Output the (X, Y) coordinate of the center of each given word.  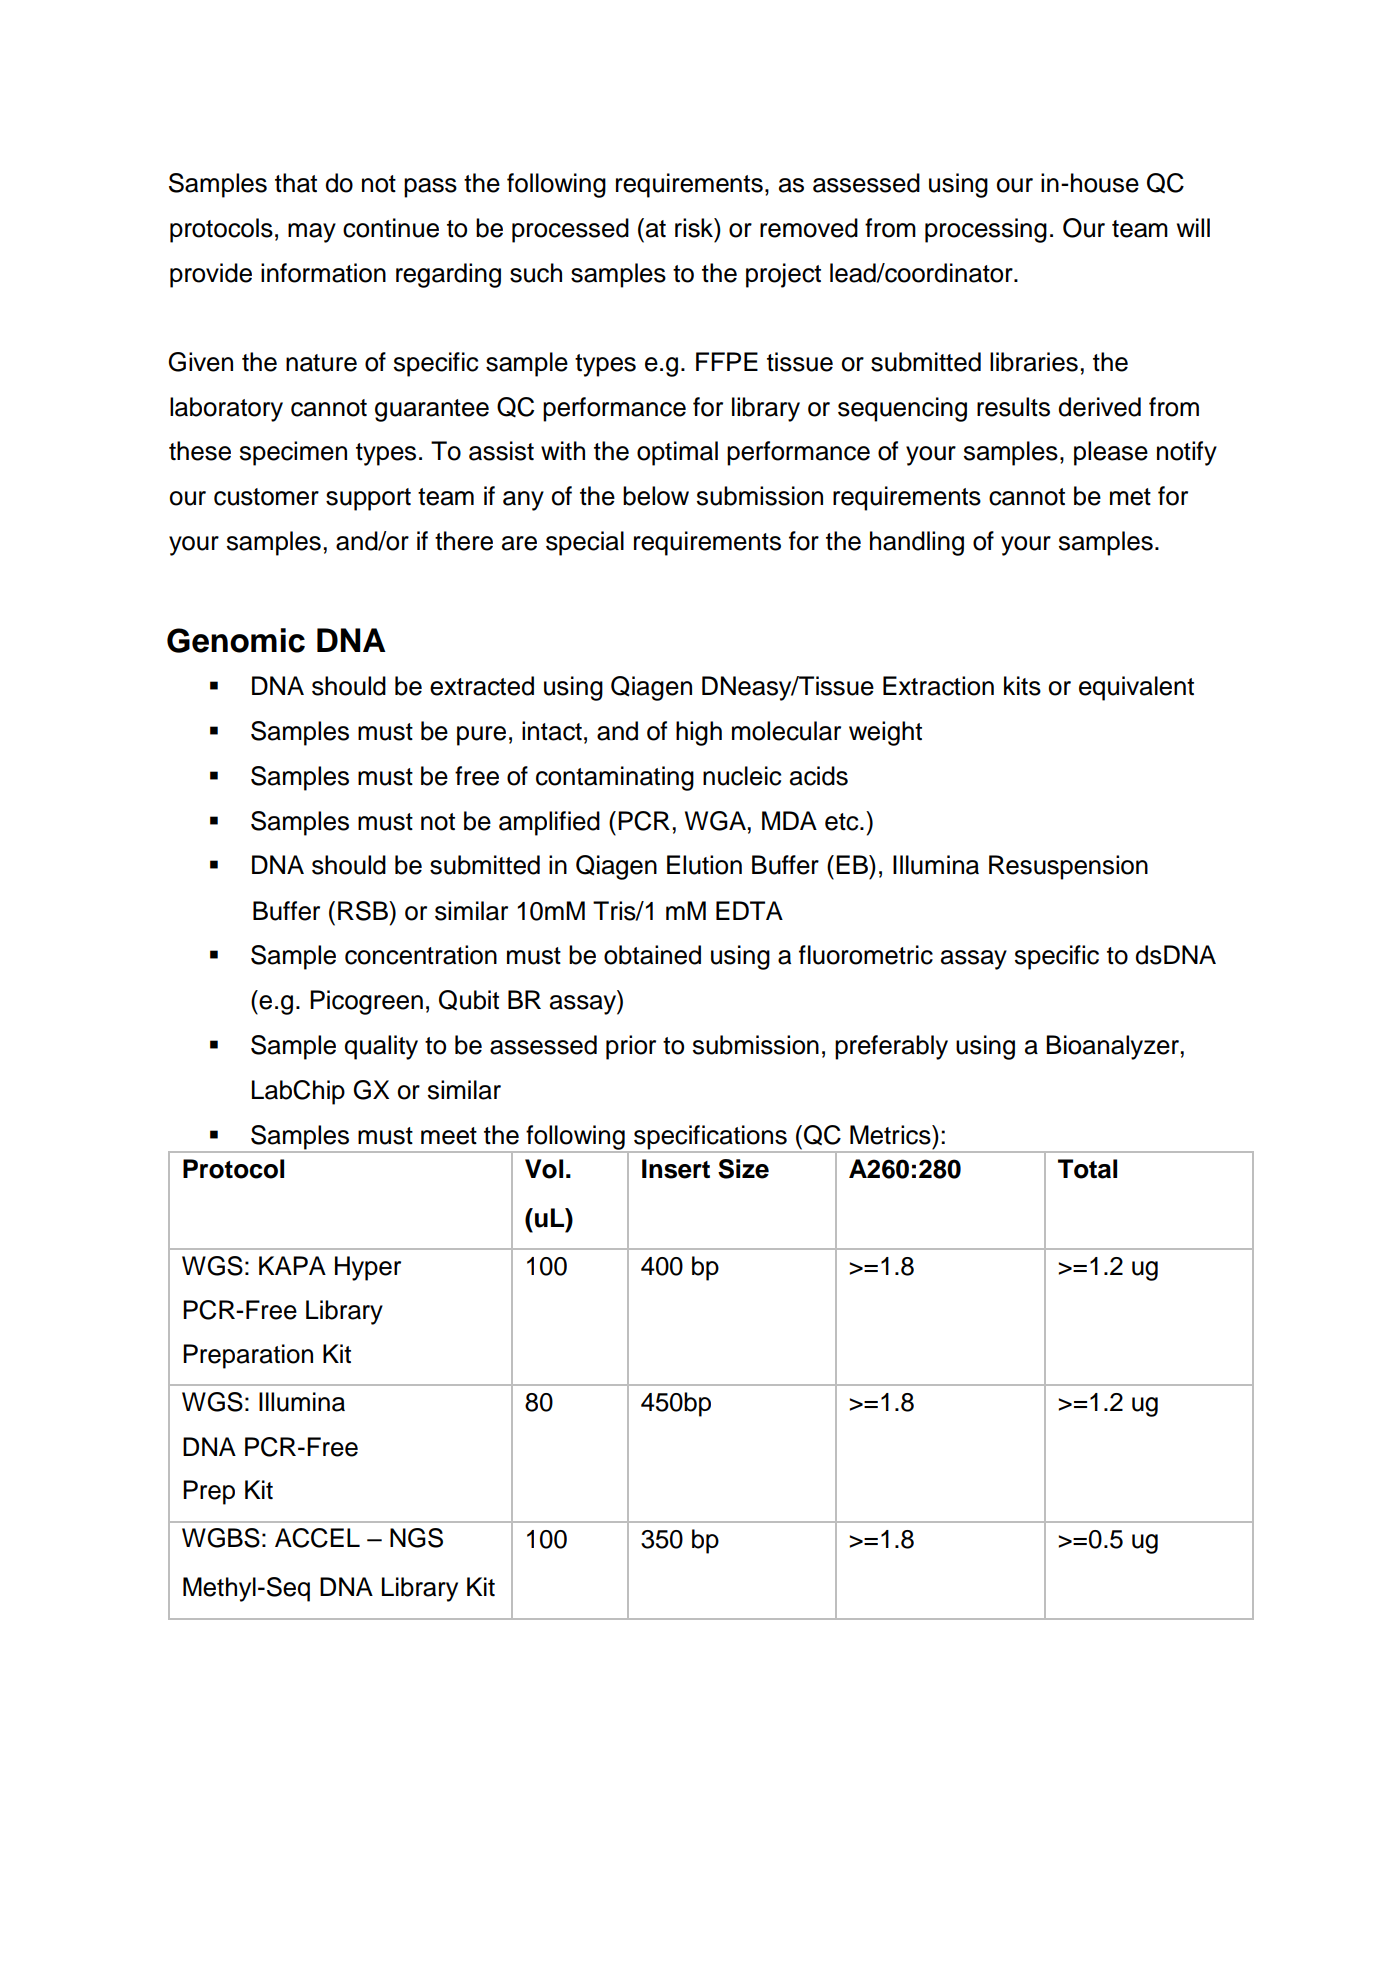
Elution (704, 865)
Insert (676, 1169)
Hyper (368, 1268)
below (656, 496)
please (1111, 453)
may (312, 233)
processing (986, 230)
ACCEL (317, 1538)
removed (809, 228)
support (368, 499)
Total (1087, 1169)
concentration (421, 955)
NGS (416, 1538)
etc (843, 822)
